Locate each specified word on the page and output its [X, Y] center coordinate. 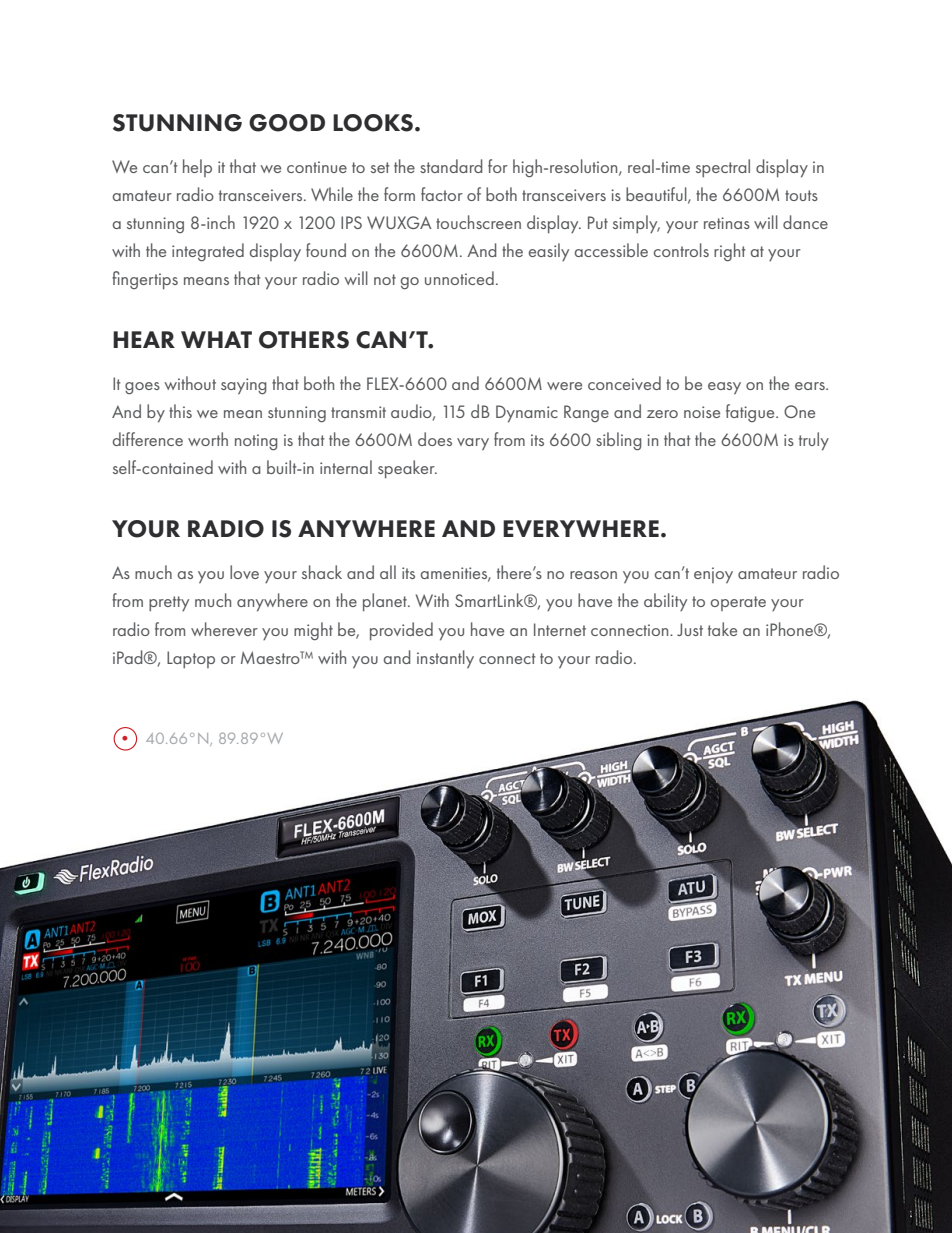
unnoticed [459, 278]
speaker [407, 469]
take [722, 629]
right [730, 252]
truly [814, 441]
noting [256, 442]
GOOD [287, 123]
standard [451, 166]
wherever [224, 629]
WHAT [216, 339]
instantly [445, 659]
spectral [723, 168]
